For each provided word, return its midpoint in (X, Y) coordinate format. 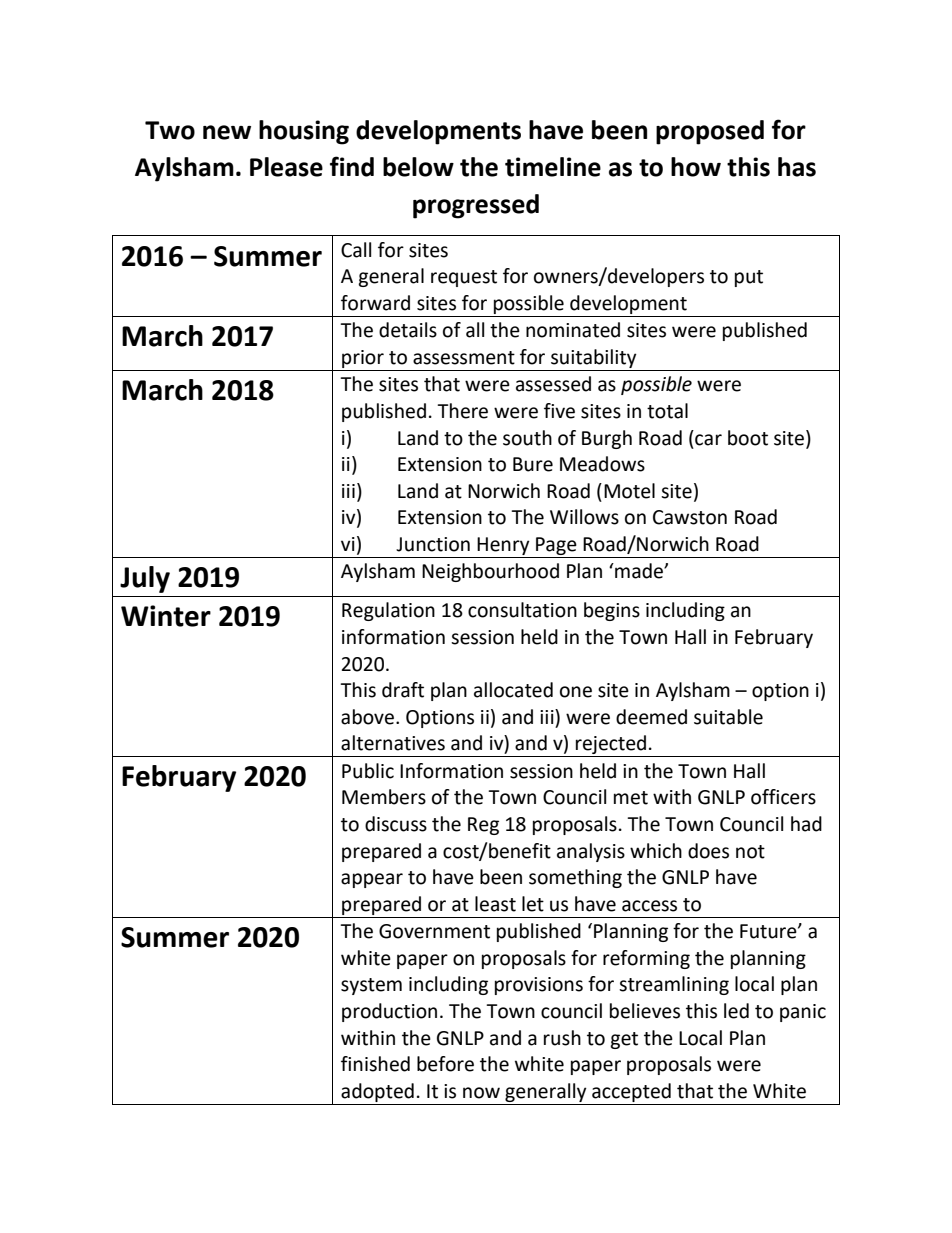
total (667, 411)
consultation (522, 610)
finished (375, 1064)
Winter (166, 616)
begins (612, 611)
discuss (396, 824)
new (227, 132)
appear (372, 880)
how (696, 167)
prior (363, 359)
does (708, 851)
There (462, 411)
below (418, 167)
